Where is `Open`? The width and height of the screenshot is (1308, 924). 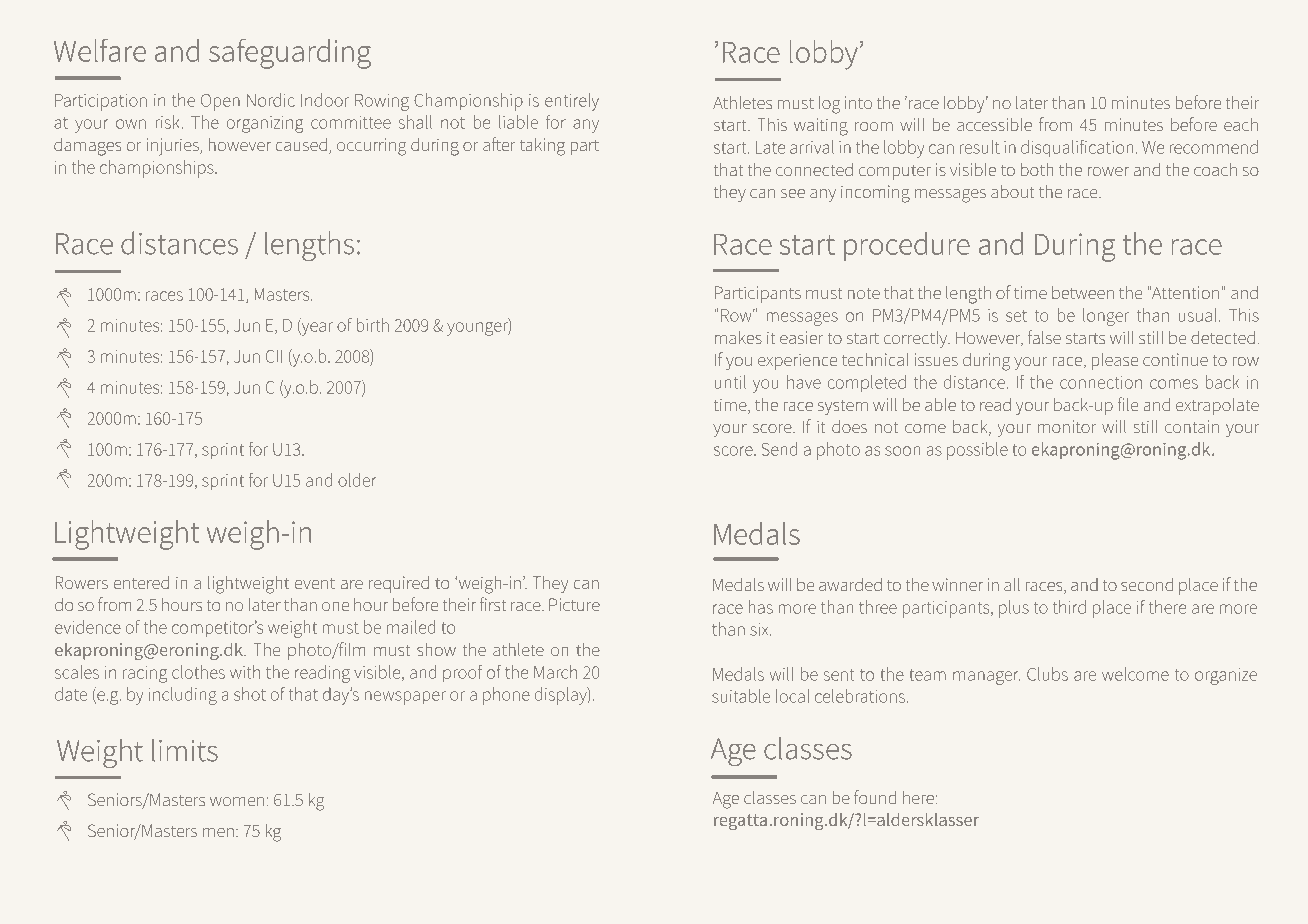 Open is located at coordinates (220, 102).
